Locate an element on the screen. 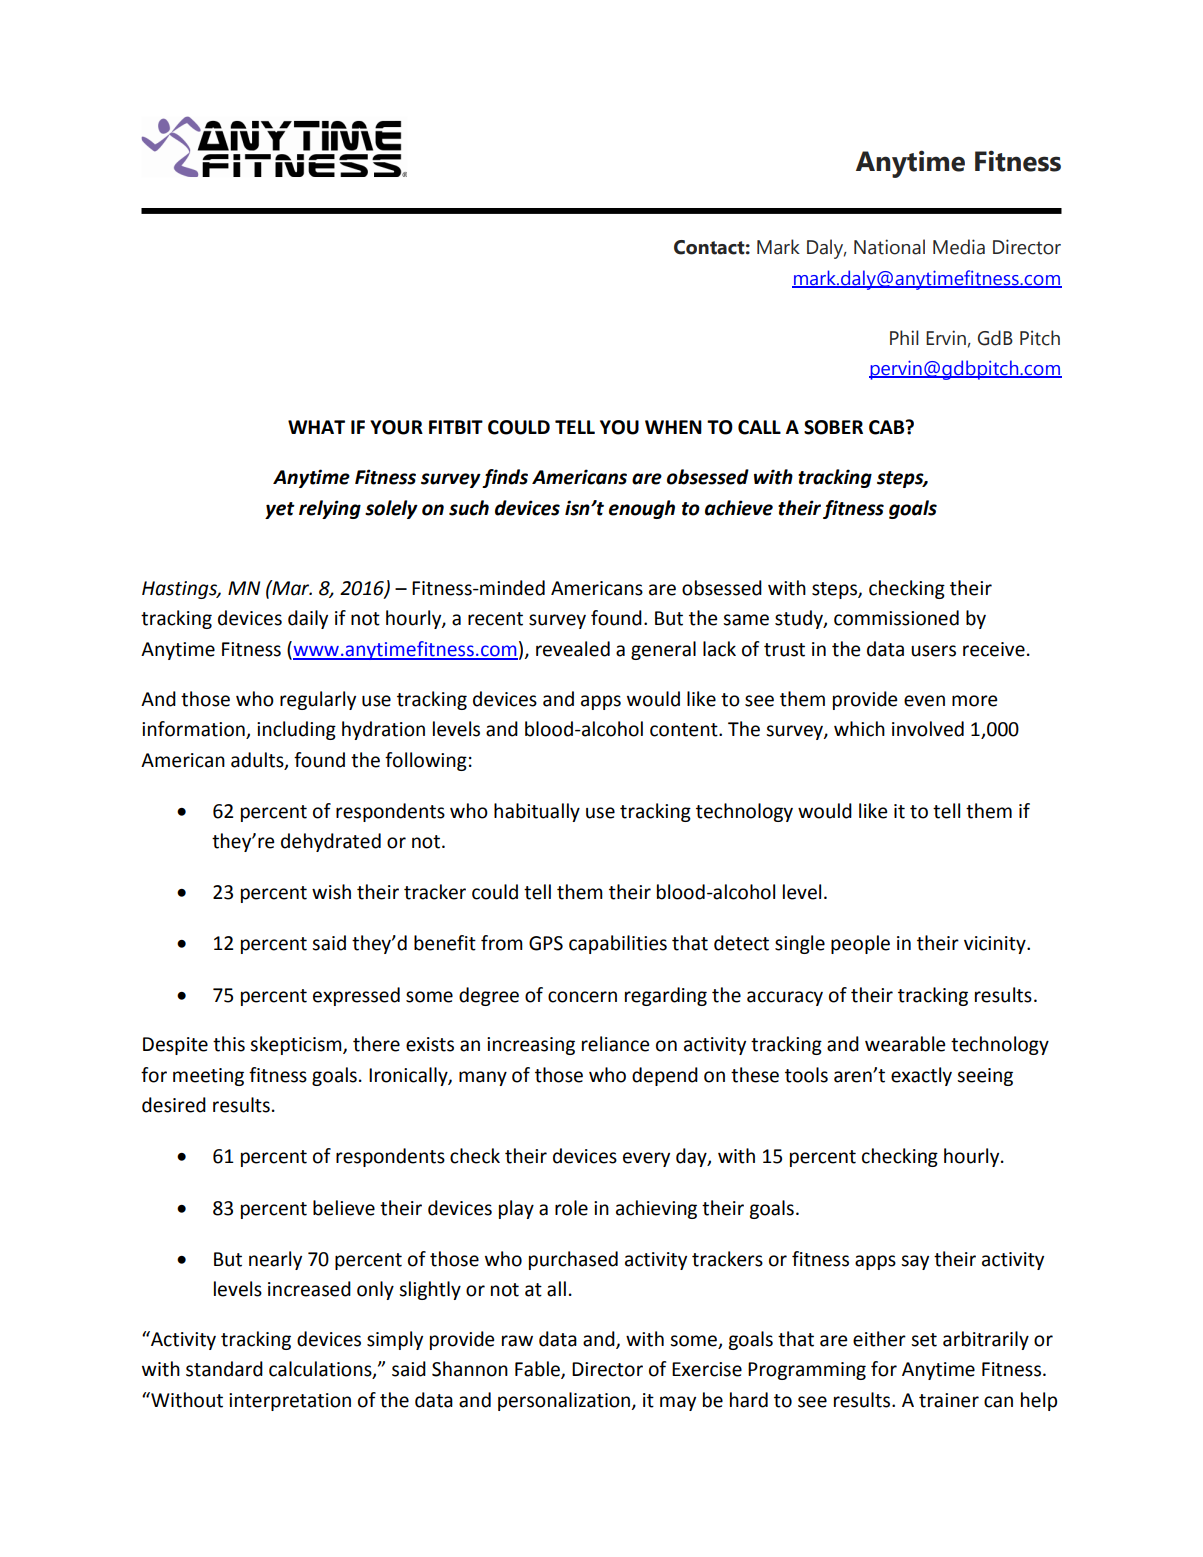  personalization is located at coordinates (565, 1401).
